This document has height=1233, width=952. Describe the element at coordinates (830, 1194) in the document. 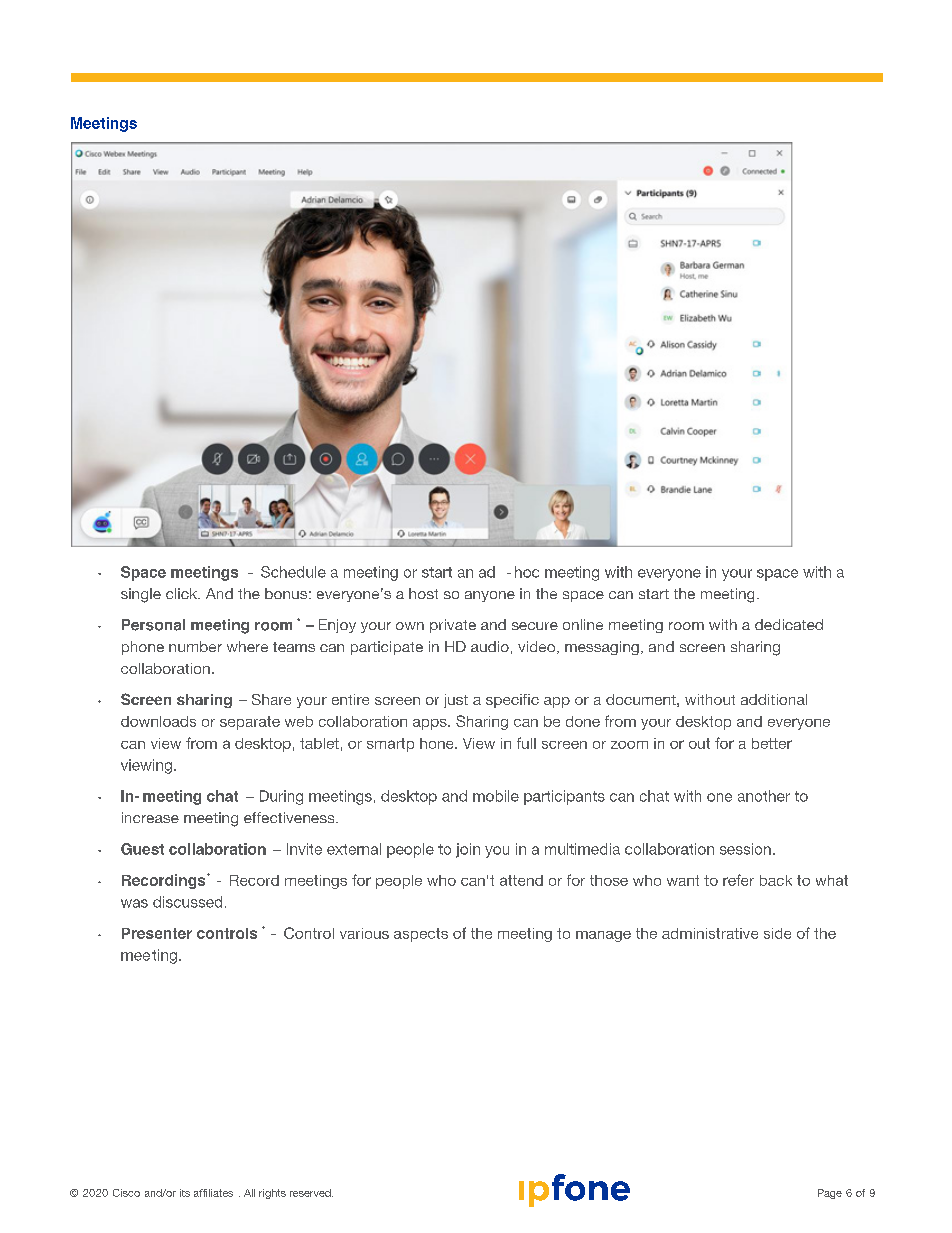

I see `Page` at that location.
